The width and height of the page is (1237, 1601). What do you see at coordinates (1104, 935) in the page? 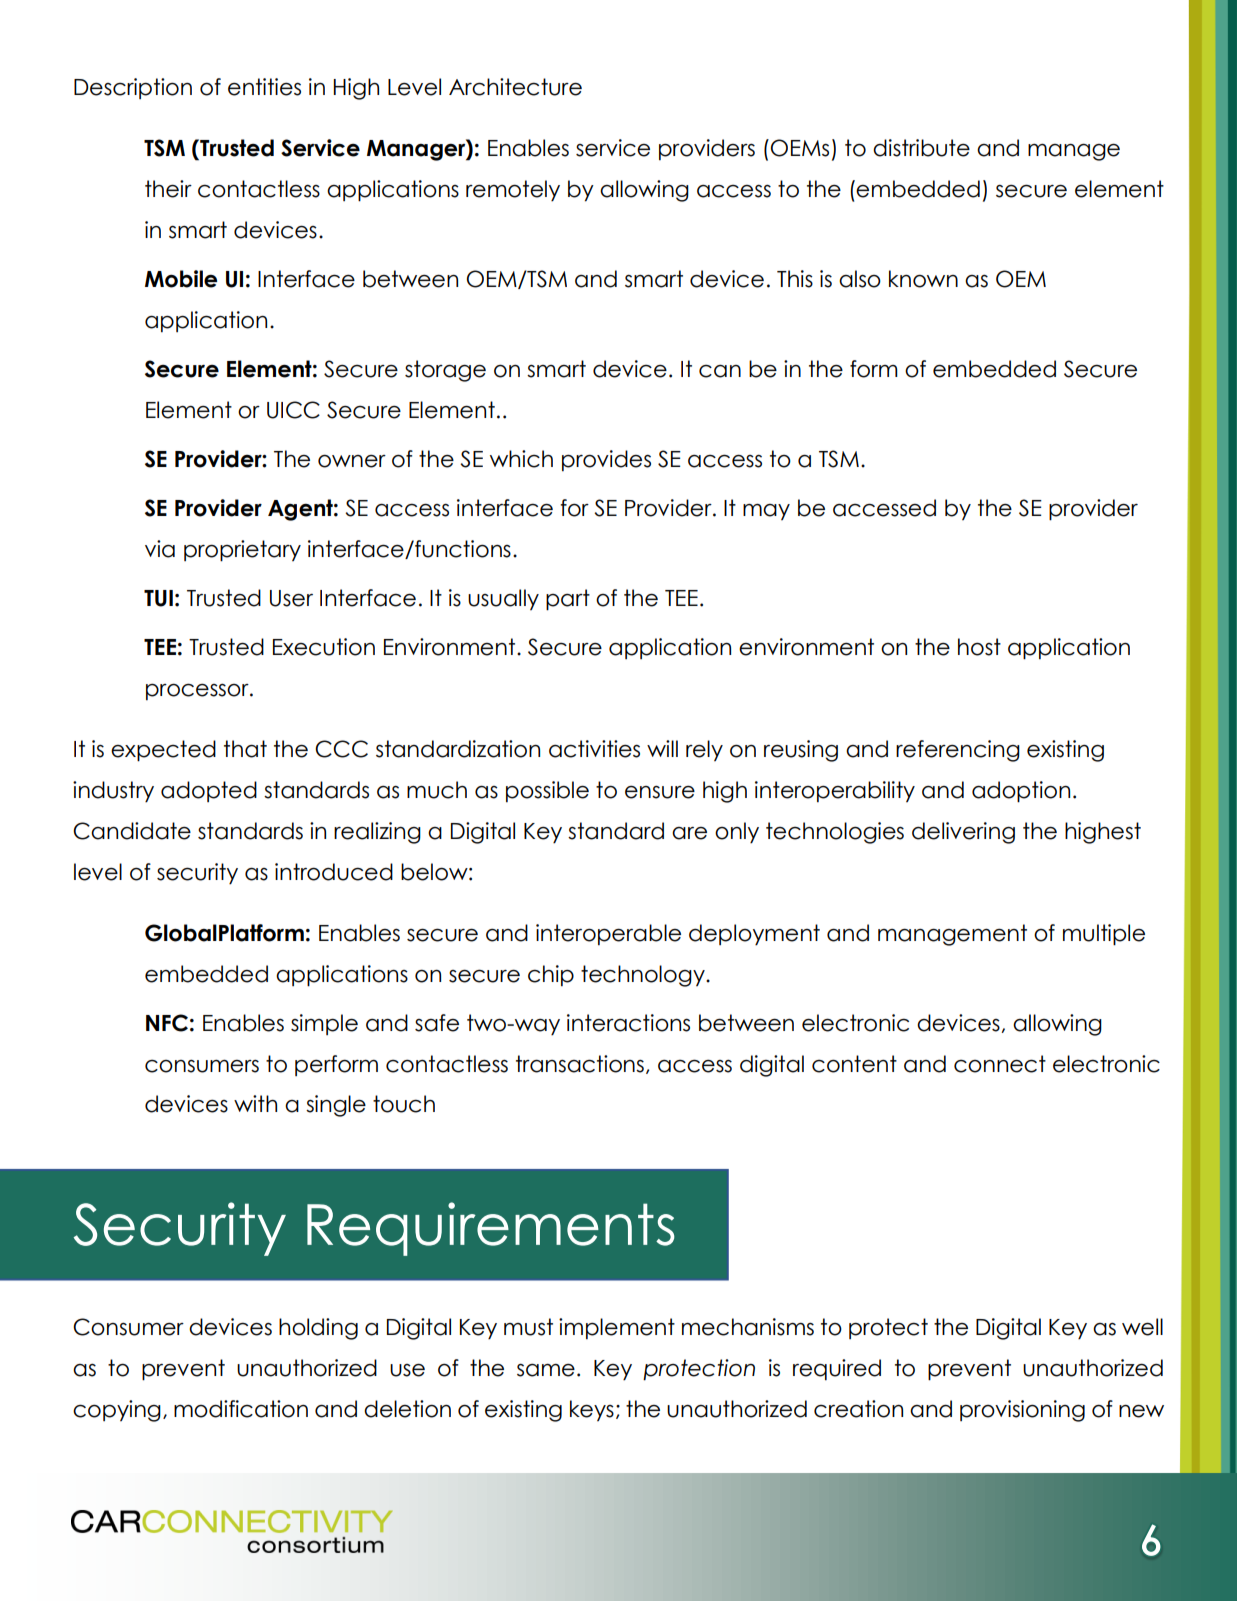
I see `multiple` at bounding box center [1104, 935].
